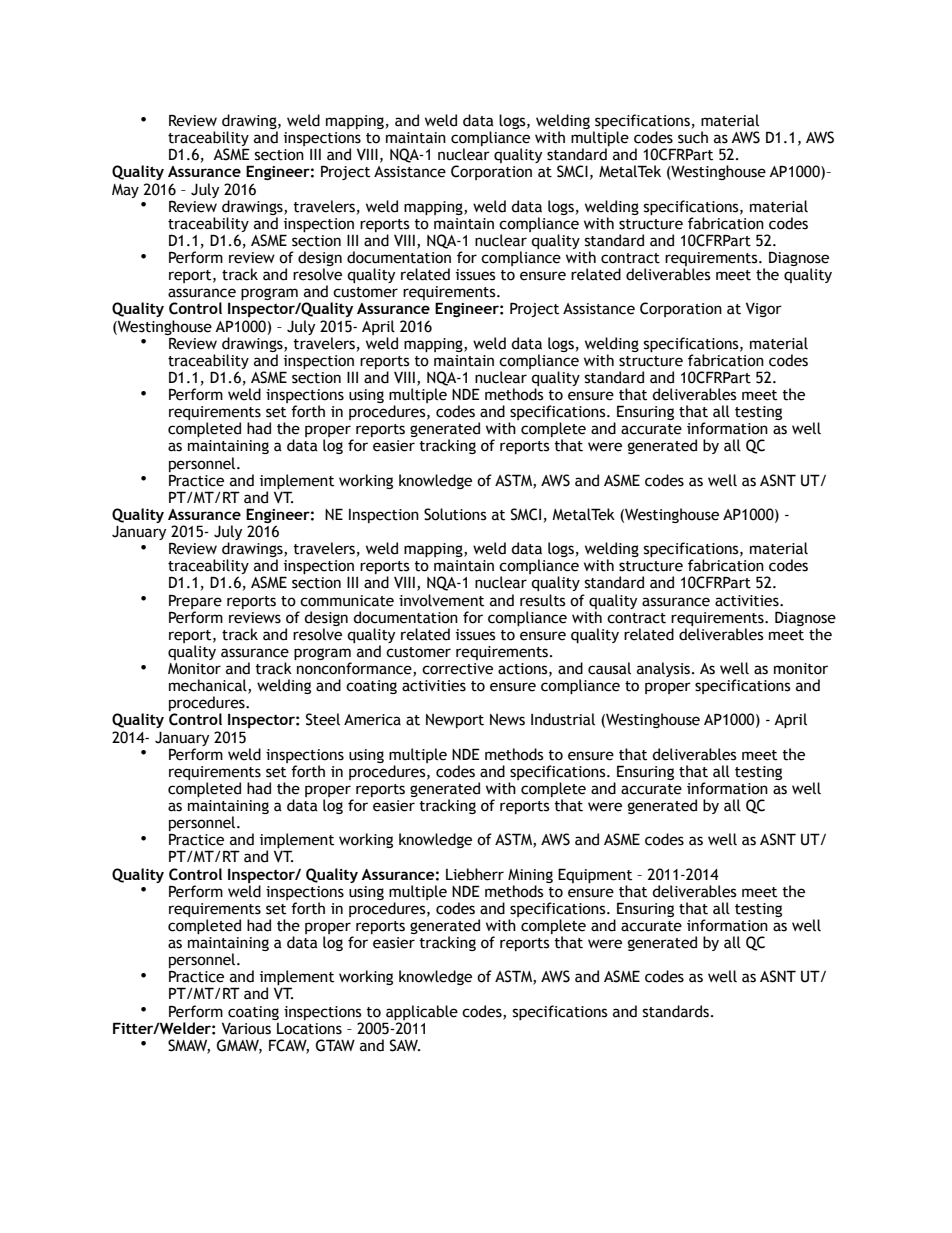 This document has width=952, height=1233. I want to click on Equipment, so click(595, 875).
